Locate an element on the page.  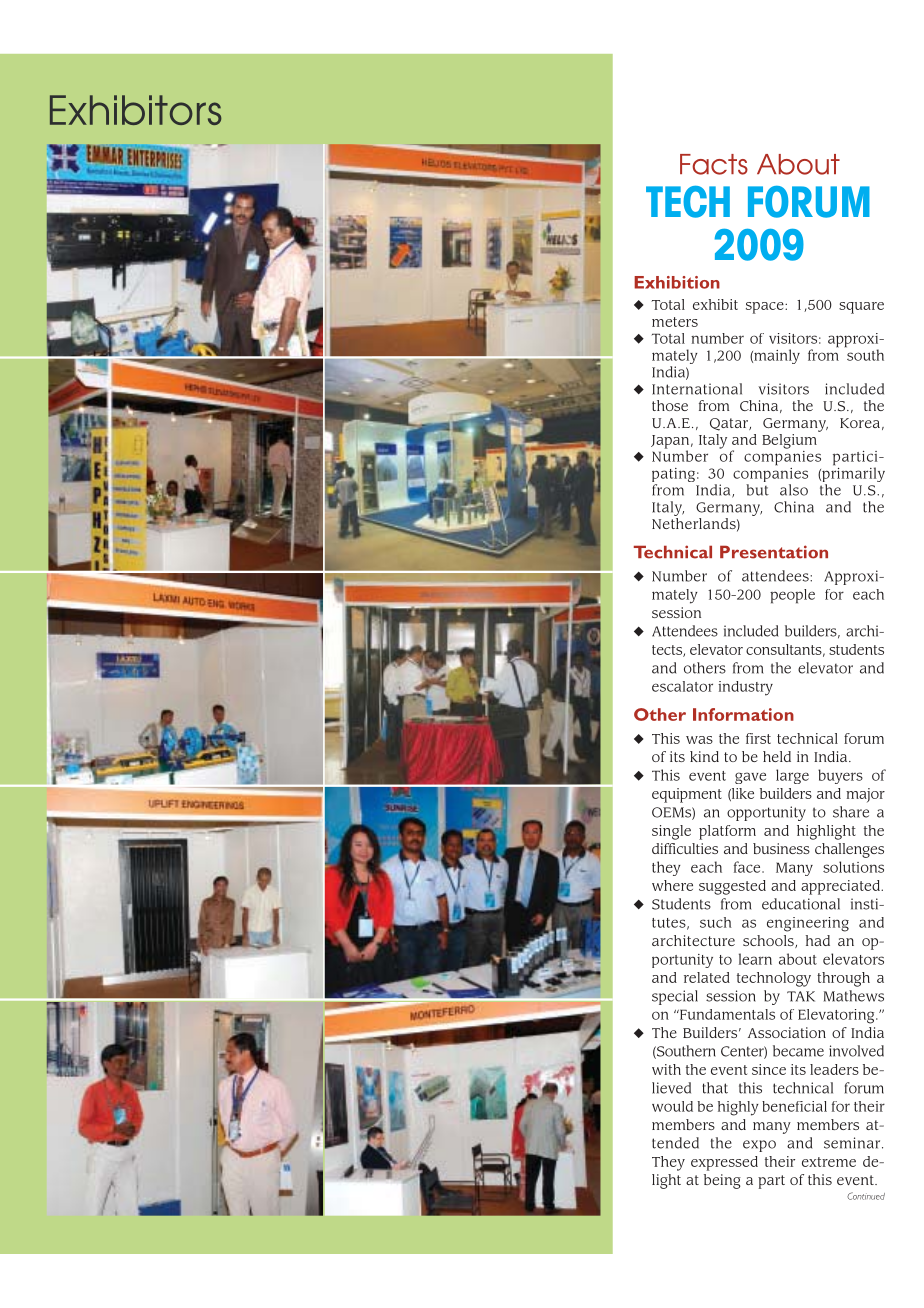
Korea is located at coordinates (860, 423).
